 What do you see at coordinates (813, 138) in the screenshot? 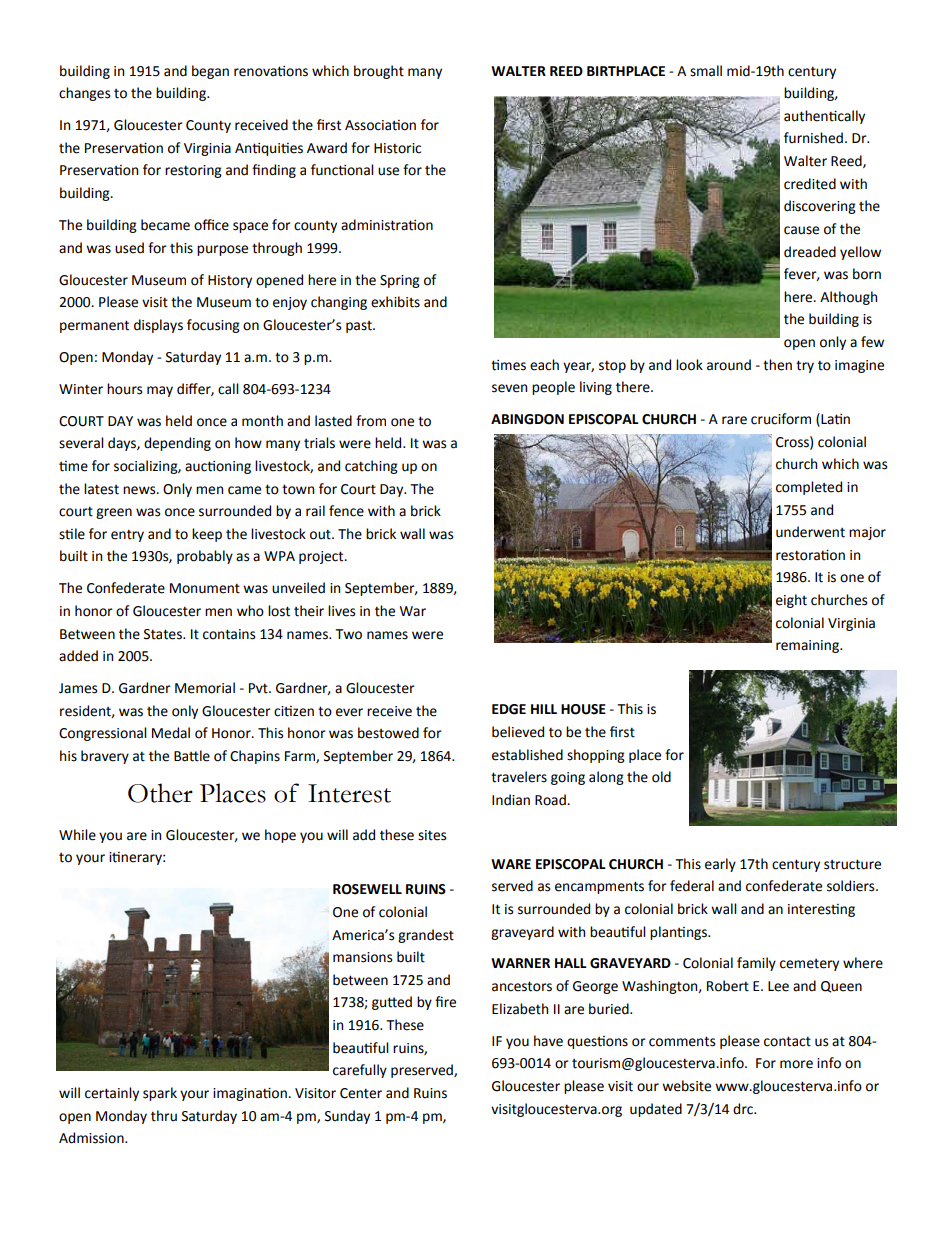
I see `furnished` at bounding box center [813, 138].
